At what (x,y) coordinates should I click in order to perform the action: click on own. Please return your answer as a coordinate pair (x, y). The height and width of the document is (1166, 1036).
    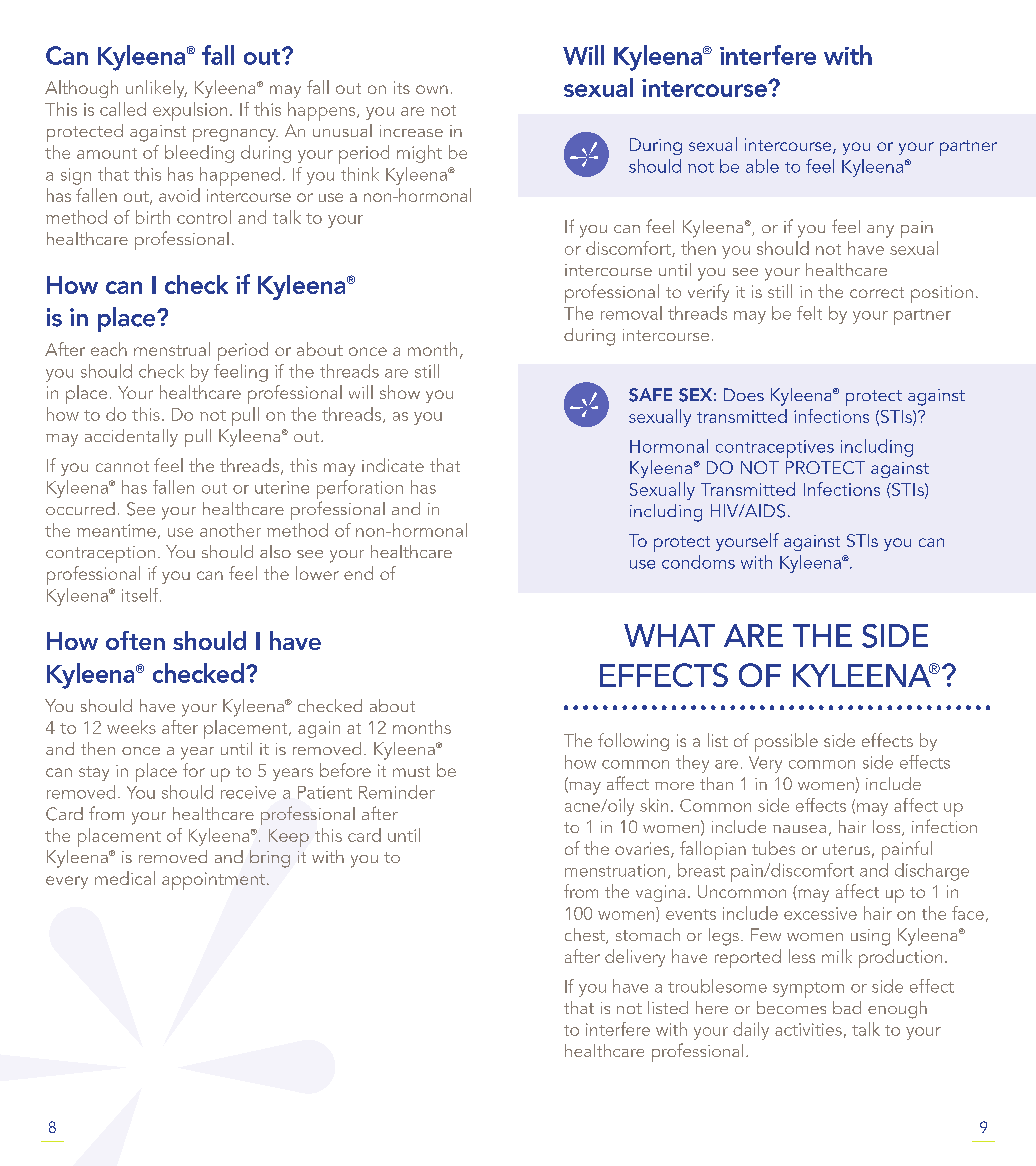
    Looking at the image, I should click on (432, 89).
